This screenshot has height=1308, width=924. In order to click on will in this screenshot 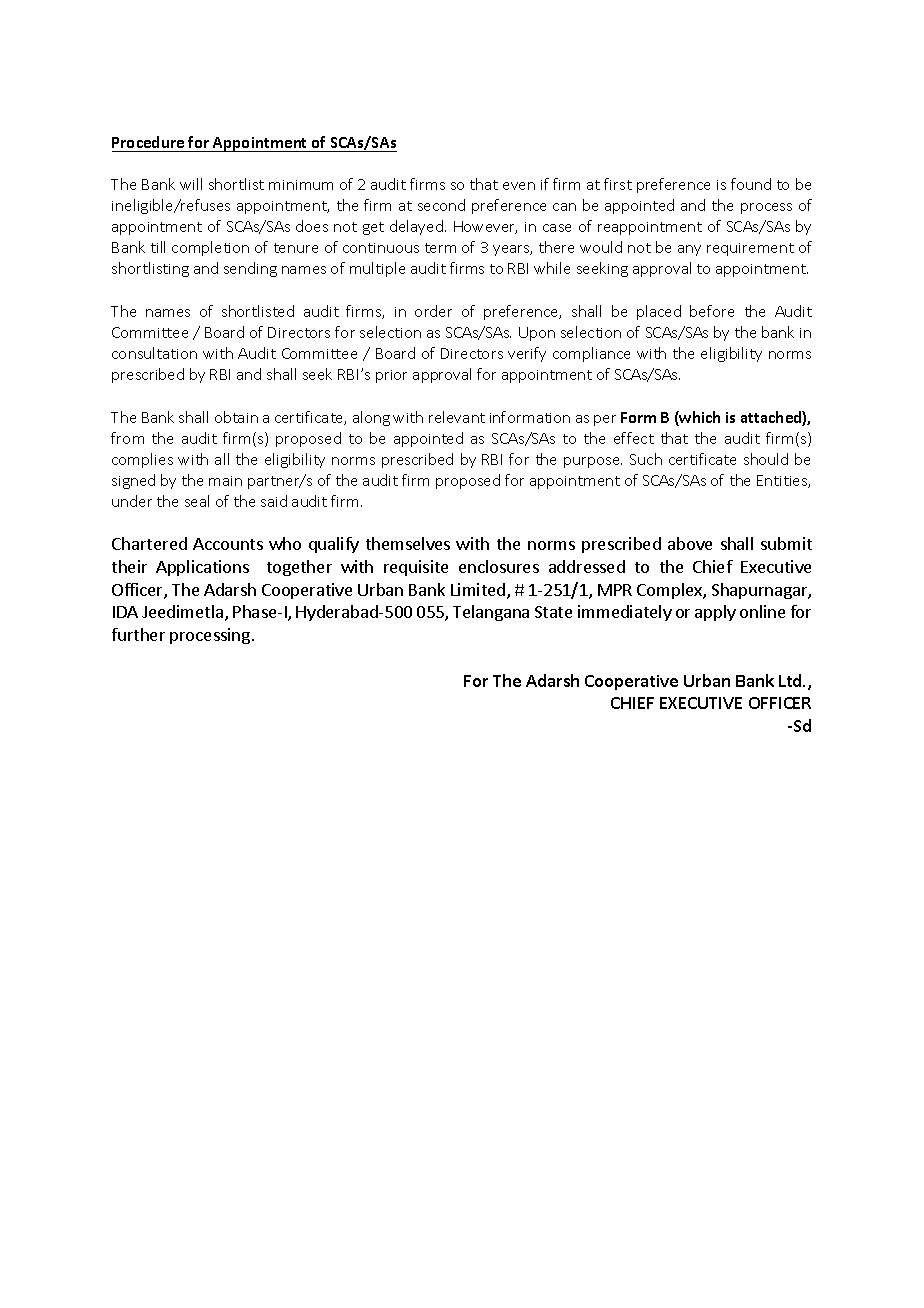, I will do `click(191, 184)`.
